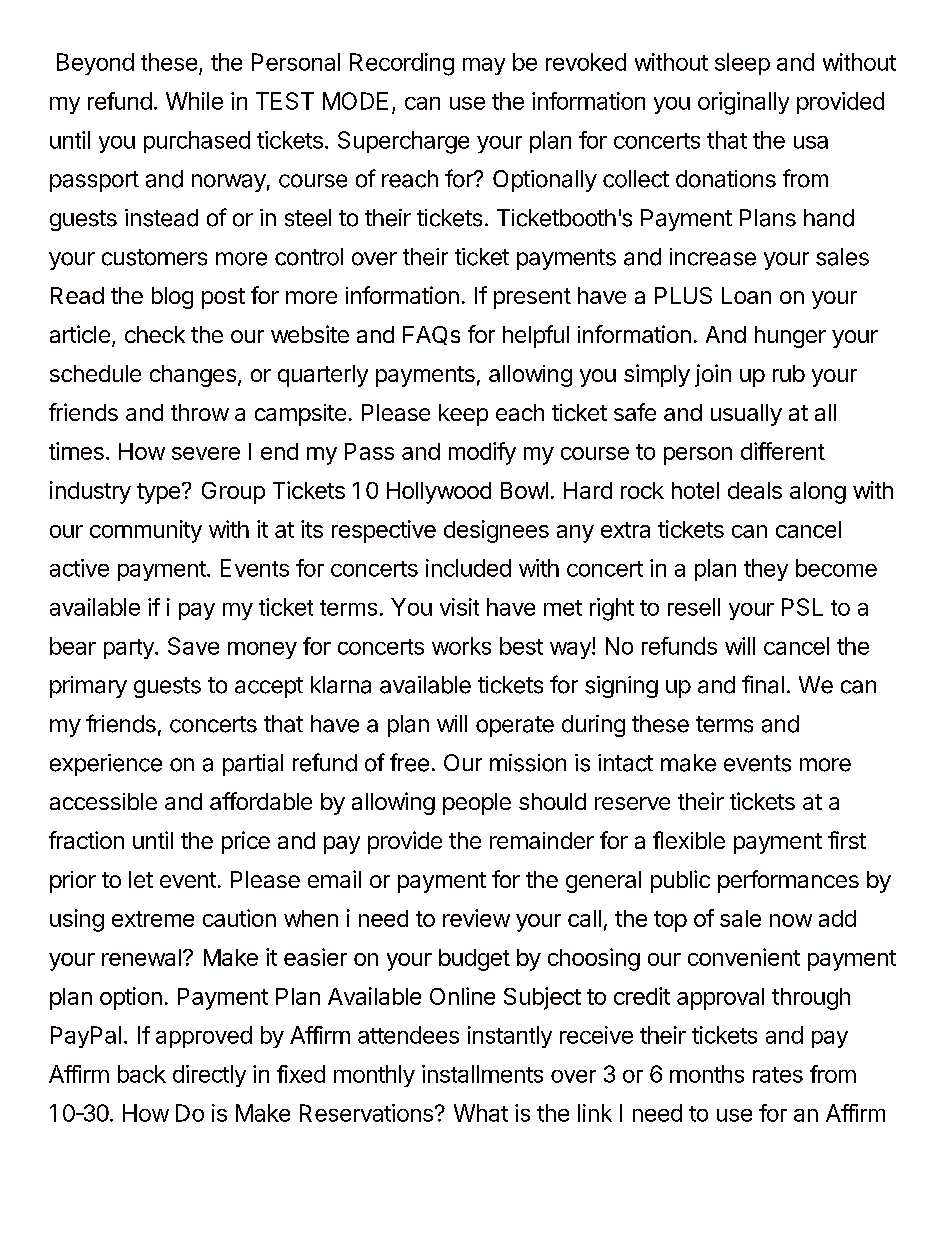 The width and height of the page is (952, 1233). Describe the element at coordinates (142, 1074) in the page. I see `back` at that location.
